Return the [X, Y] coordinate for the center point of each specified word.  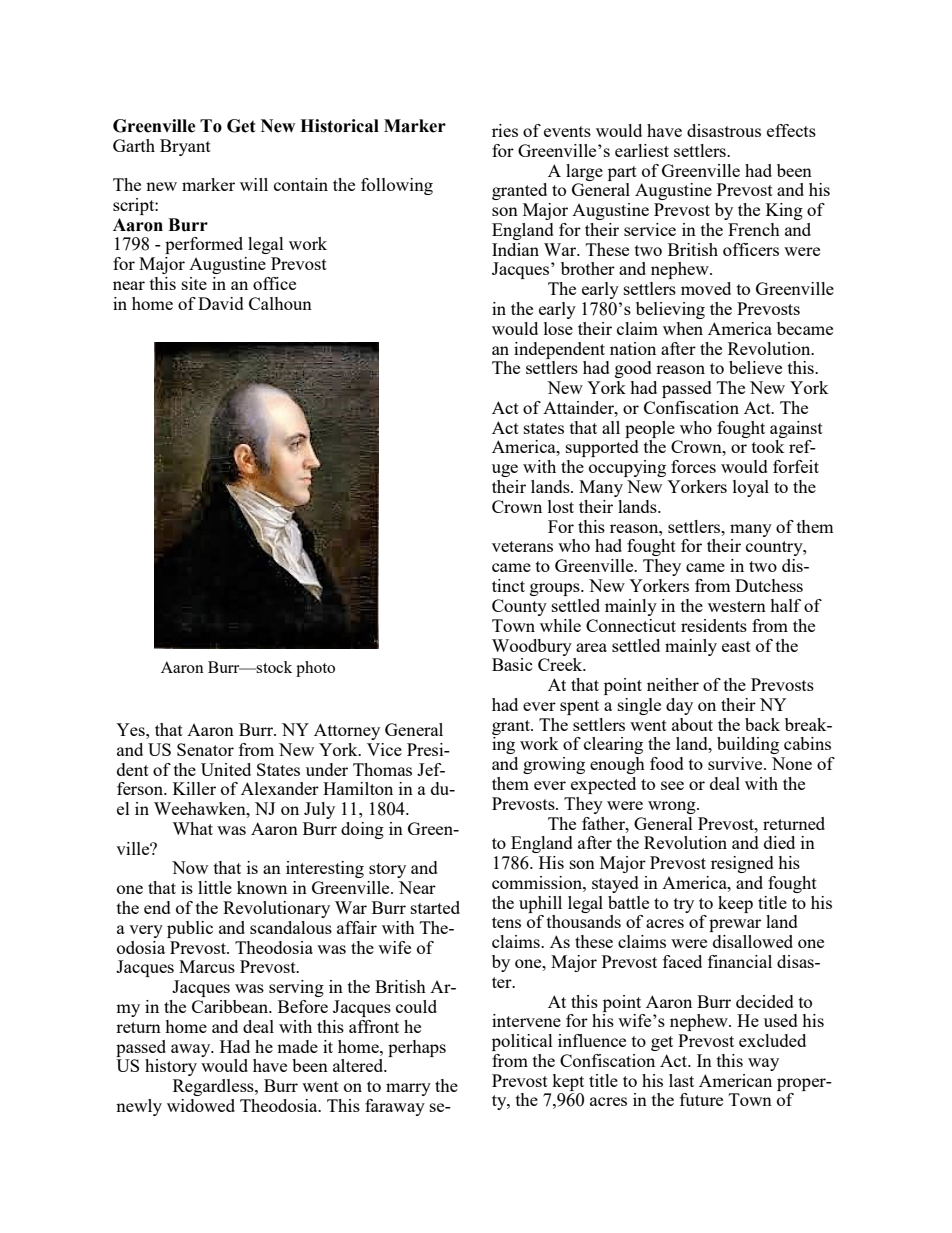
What [192, 828]
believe [755, 367]
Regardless [214, 1087]
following [397, 186]
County [519, 607]
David [221, 303]
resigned [742, 864]
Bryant [185, 147]
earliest [642, 150]
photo [315, 669]
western [737, 606]
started [435, 907]
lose [558, 328]
